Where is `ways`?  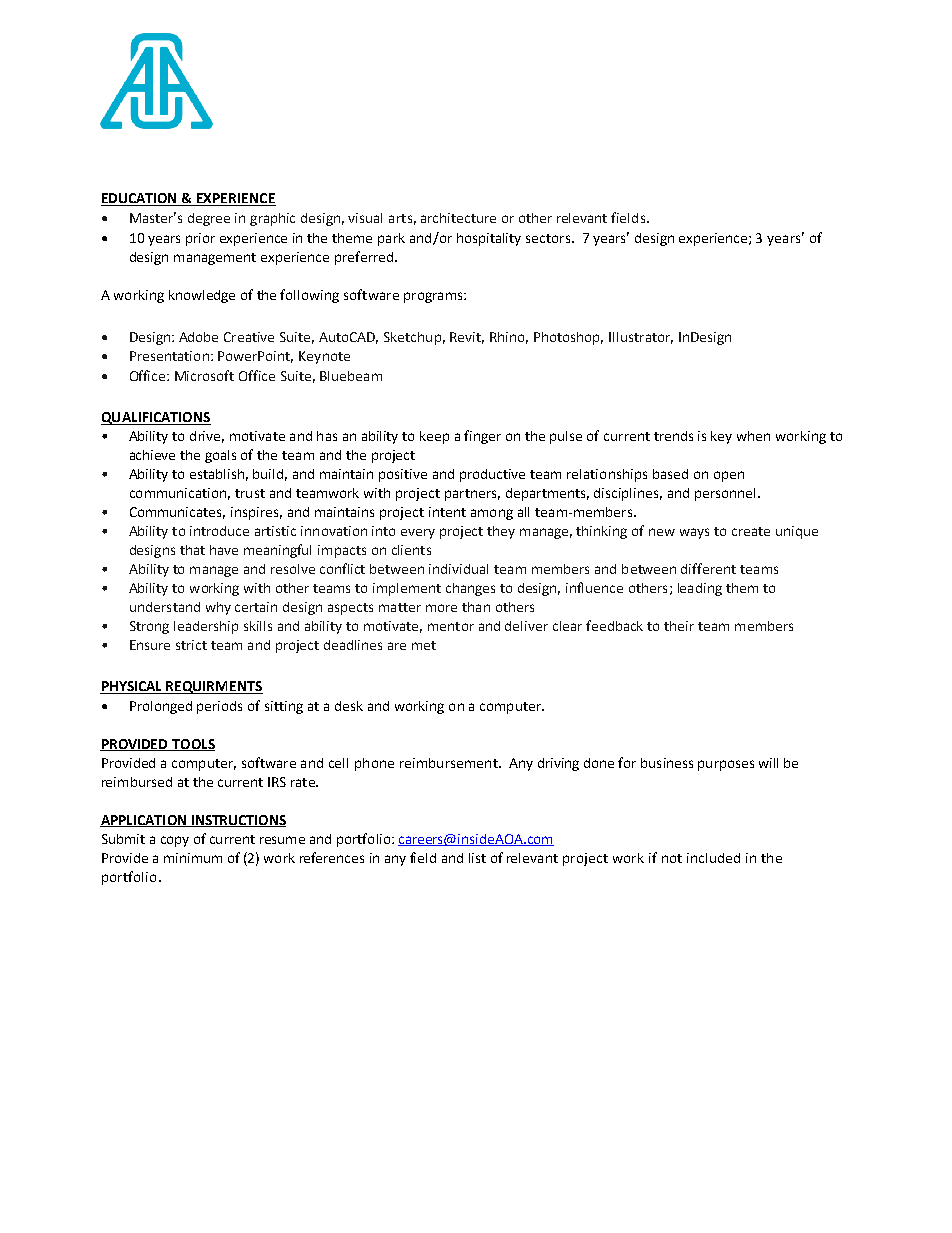
ways is located at coordinates (694, 533).
